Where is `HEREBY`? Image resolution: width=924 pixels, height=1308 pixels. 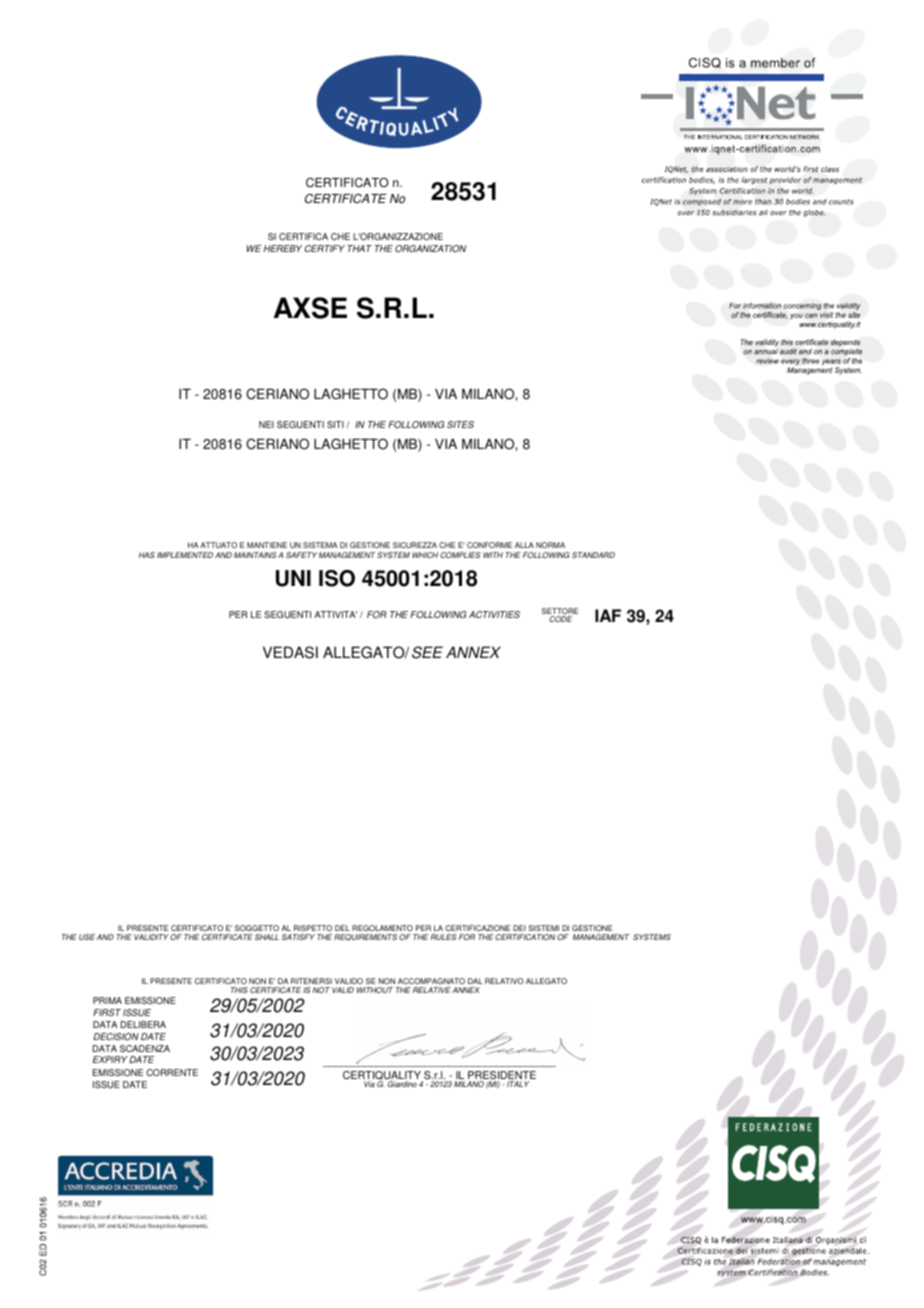
HEREBY is located at coordinates (283, 248).
